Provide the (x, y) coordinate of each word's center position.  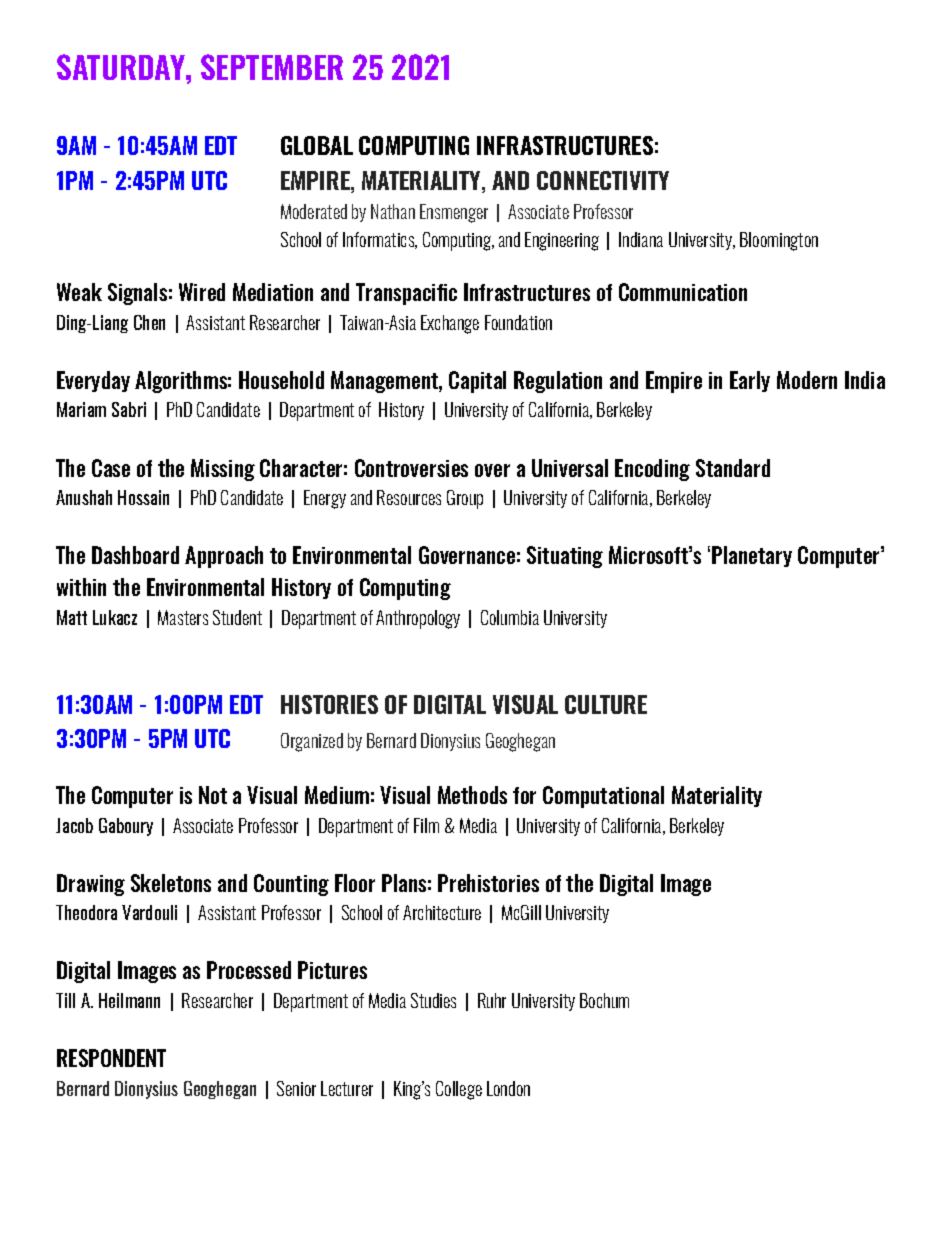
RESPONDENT (111, 1058)
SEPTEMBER (272, 67)
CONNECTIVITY (603, 180)
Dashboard (135, 555)
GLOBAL (317, 145)
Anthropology (418, 619)
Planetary (752, 556)
